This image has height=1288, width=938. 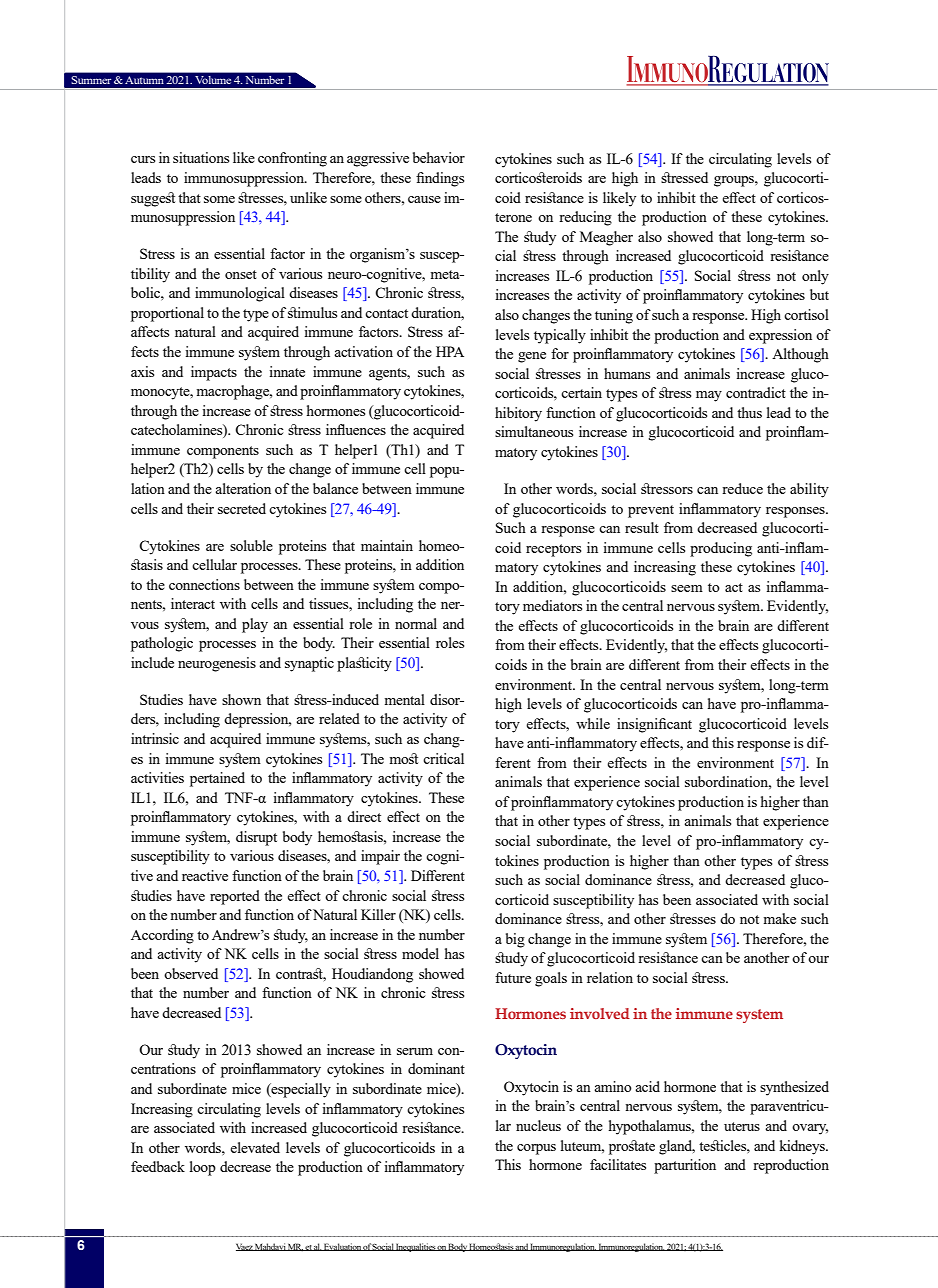 I want to click on future, so click(x=513, y=977).
